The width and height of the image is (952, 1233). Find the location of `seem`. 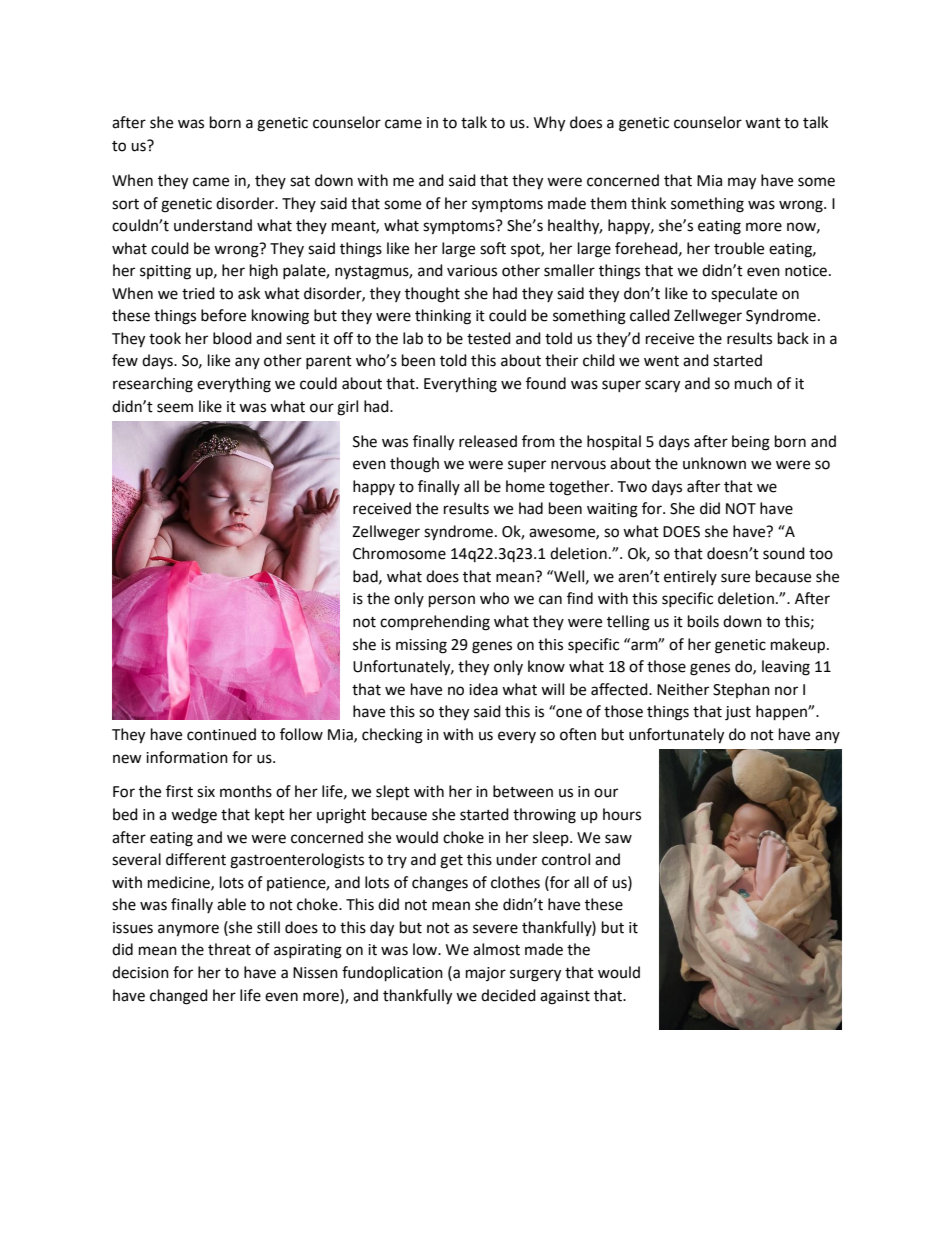

seem is located at coordinates (175, 408).
